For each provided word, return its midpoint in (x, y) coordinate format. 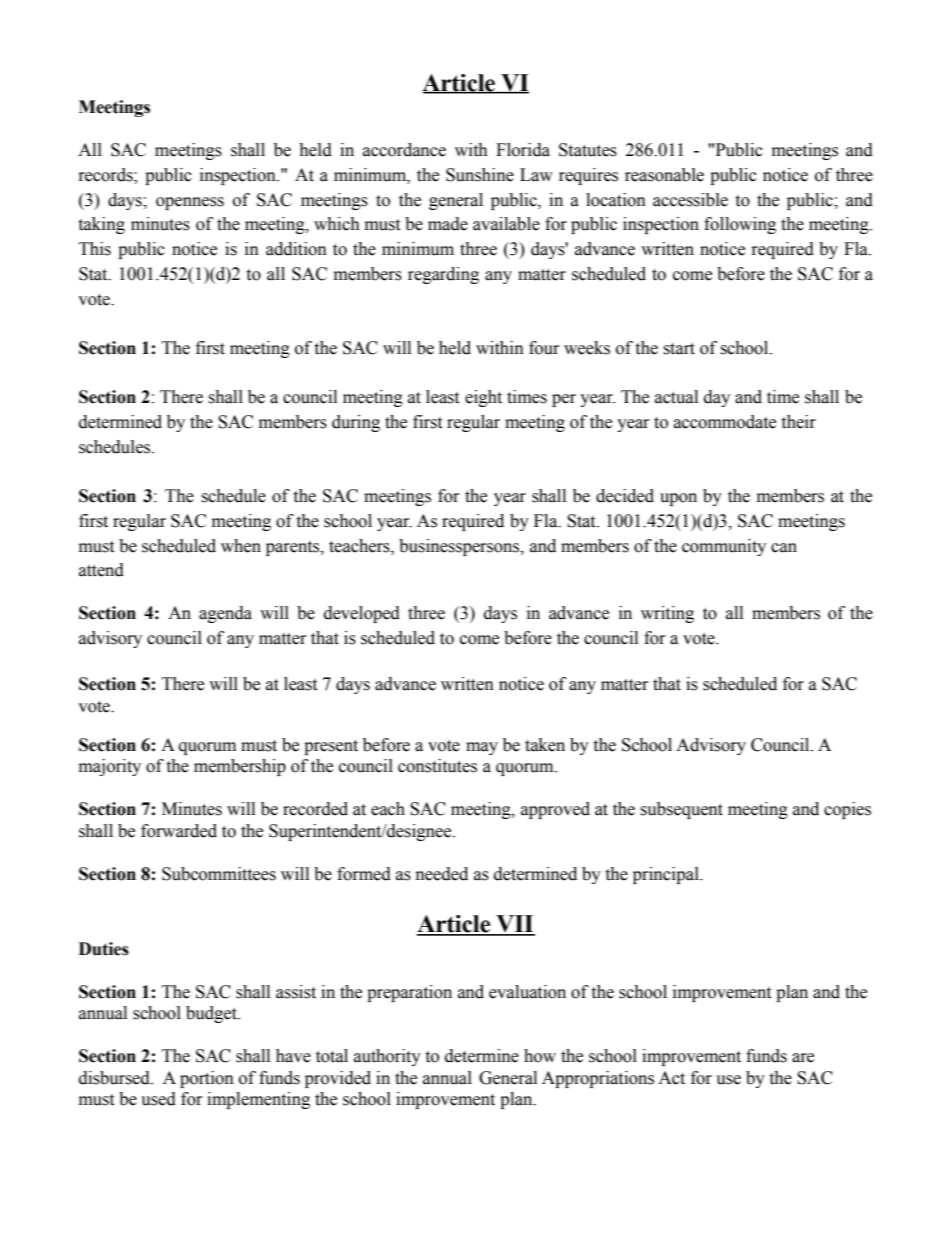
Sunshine (480, 175)
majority (110, 767)
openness (190, 203)
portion (207, 1079)
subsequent (681, 810)
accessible (690, 200)
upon (678, 499)
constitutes (437, 766)
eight (483, 398)
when (241, 546)
